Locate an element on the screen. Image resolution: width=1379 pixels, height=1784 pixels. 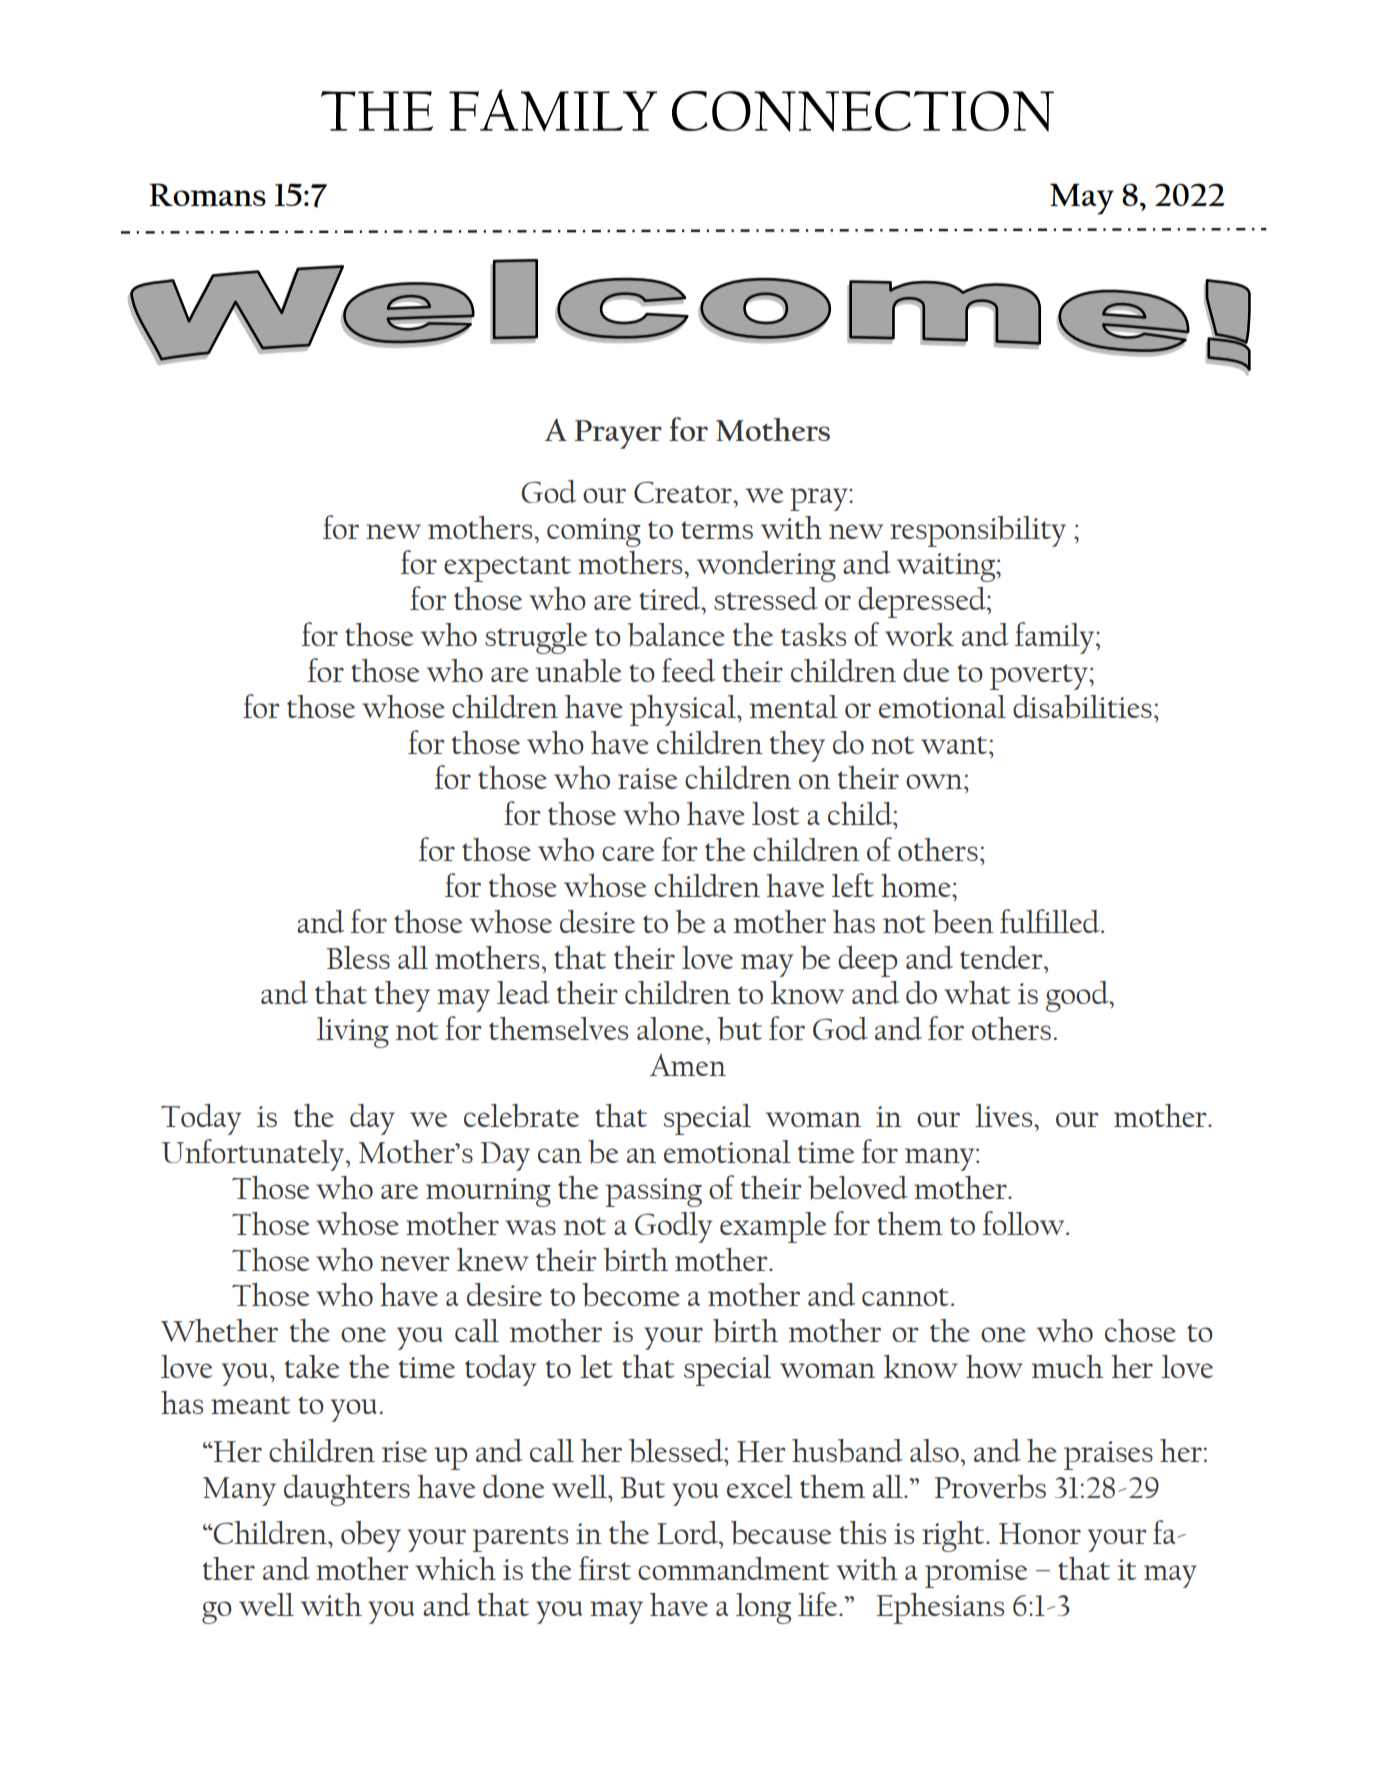
lives is located at coordinates (1005, 1115).
